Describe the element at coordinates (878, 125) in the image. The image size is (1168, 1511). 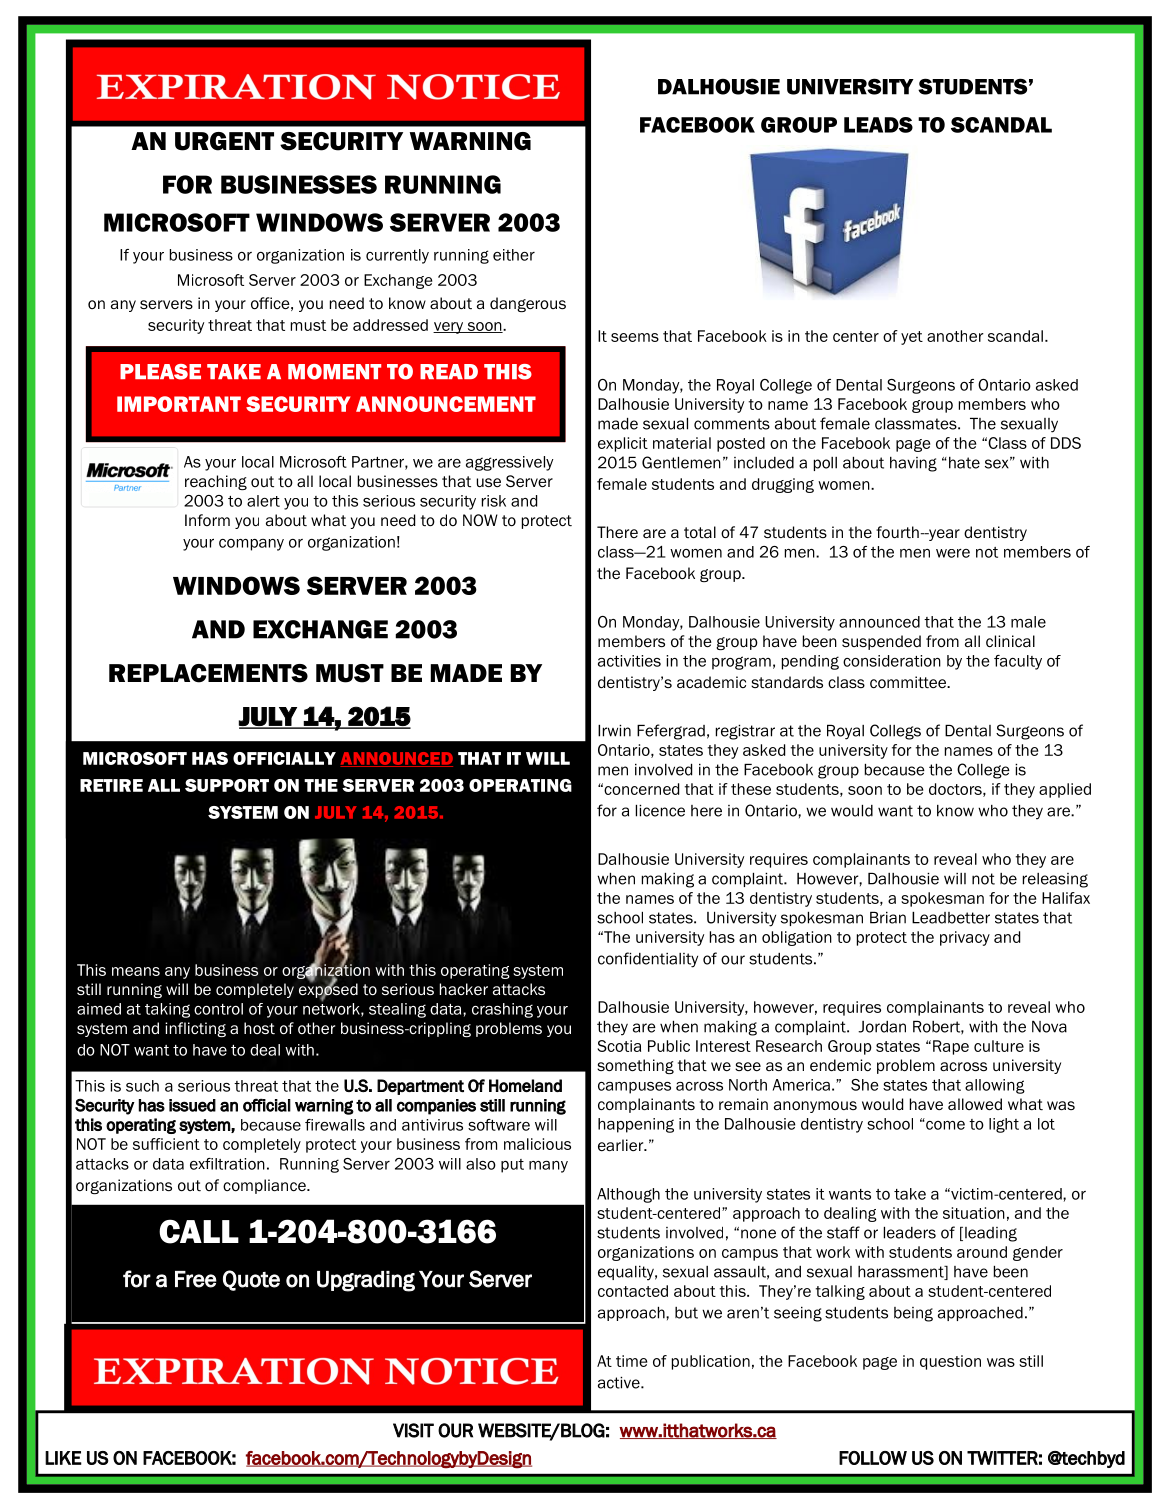
I see `LEADS` at that location.
